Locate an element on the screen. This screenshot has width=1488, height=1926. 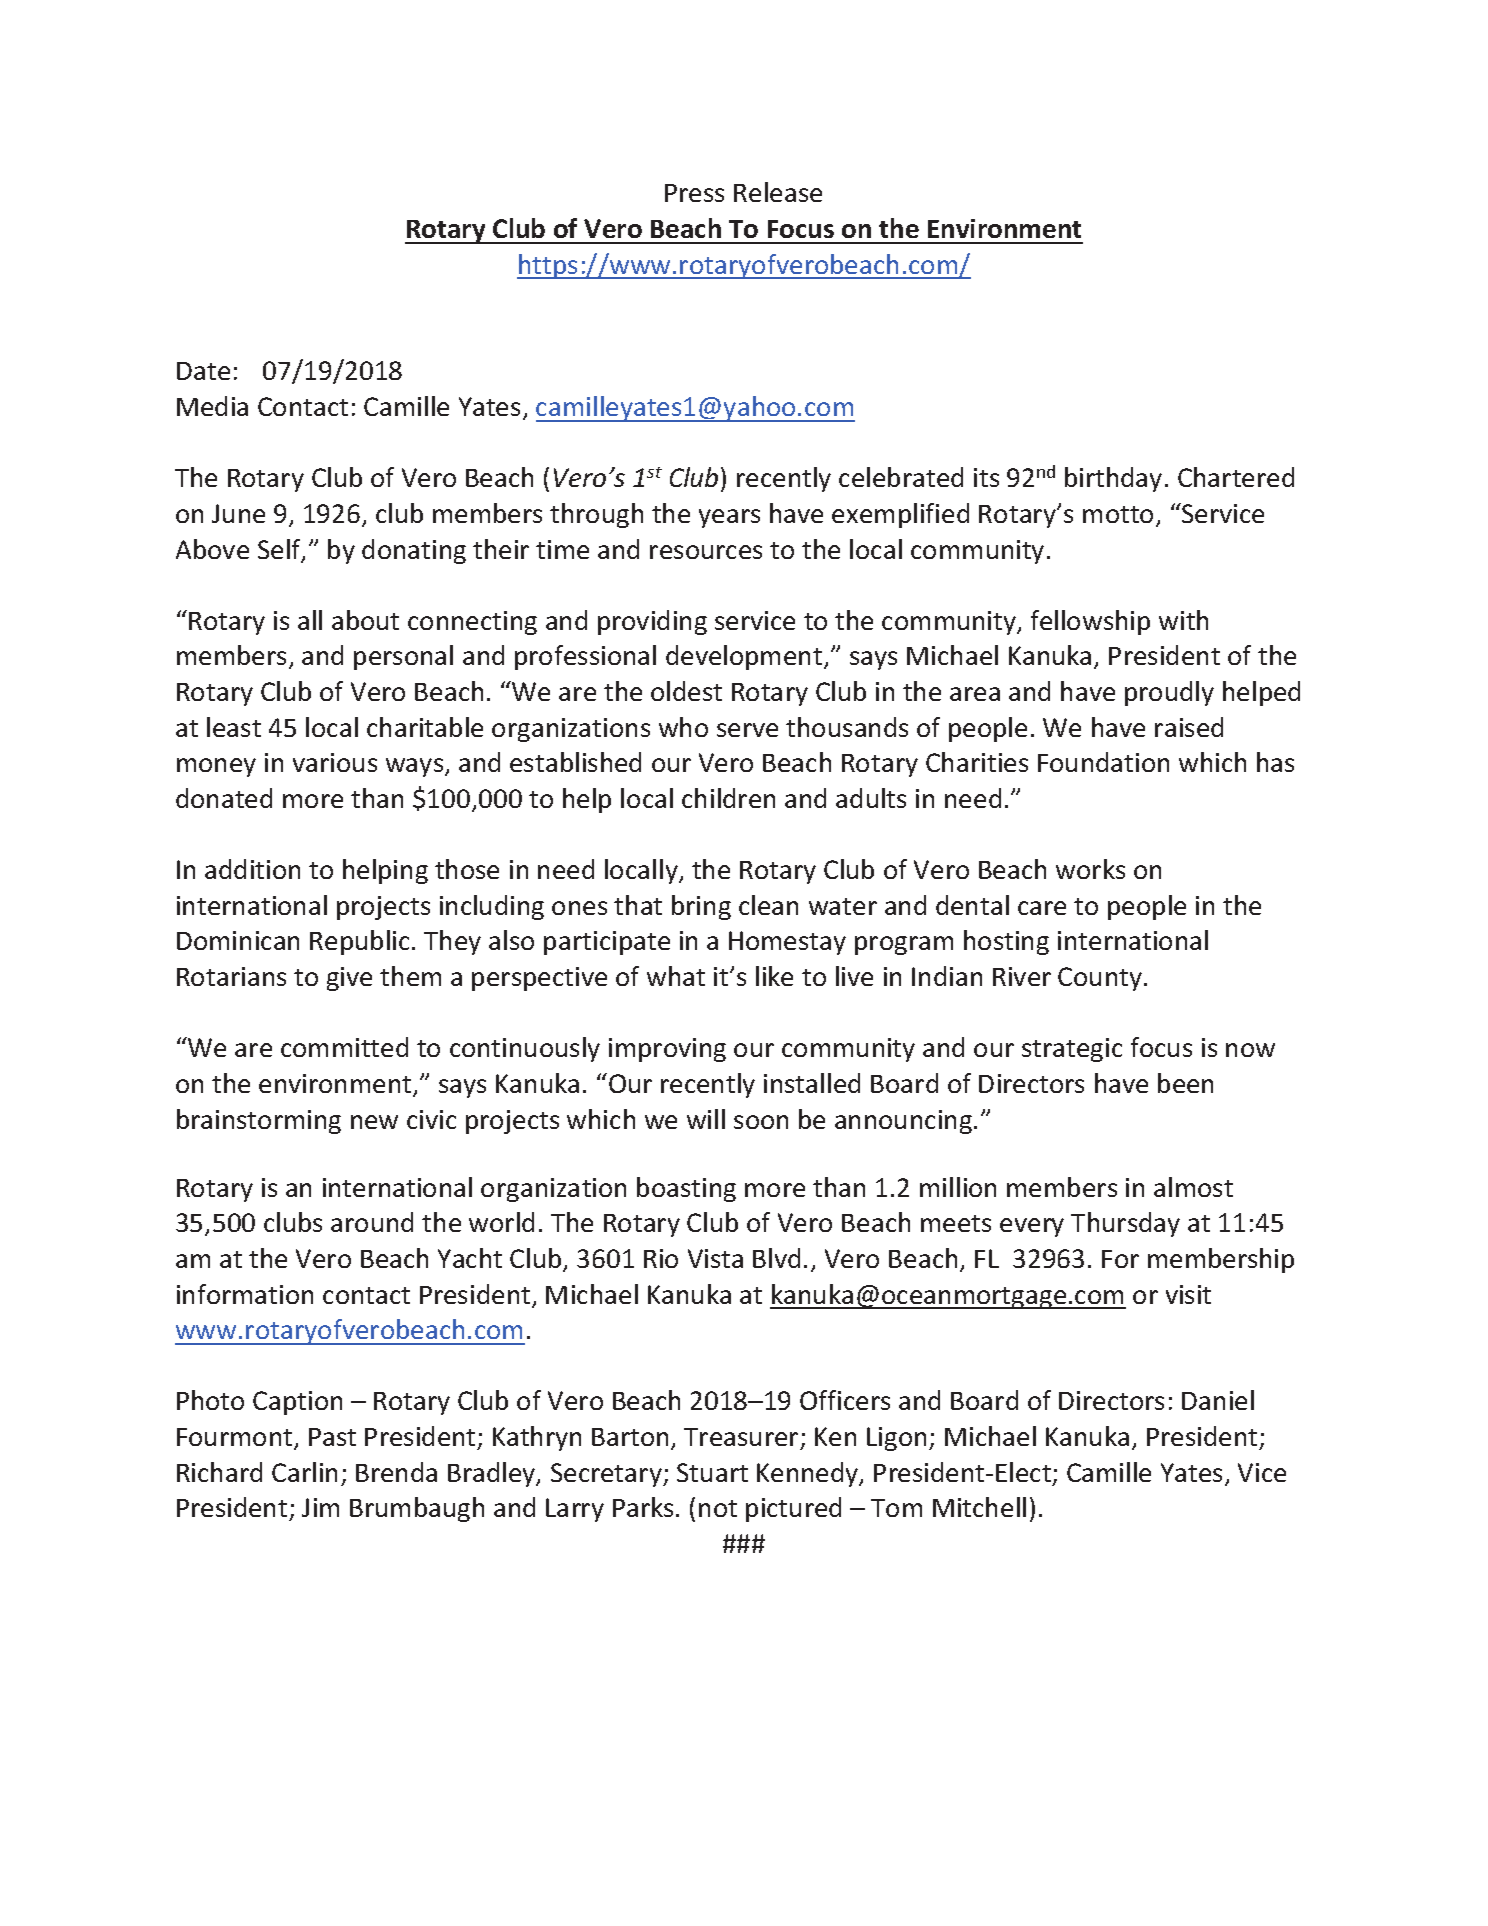
Release is located at coordinates (778, 192).
